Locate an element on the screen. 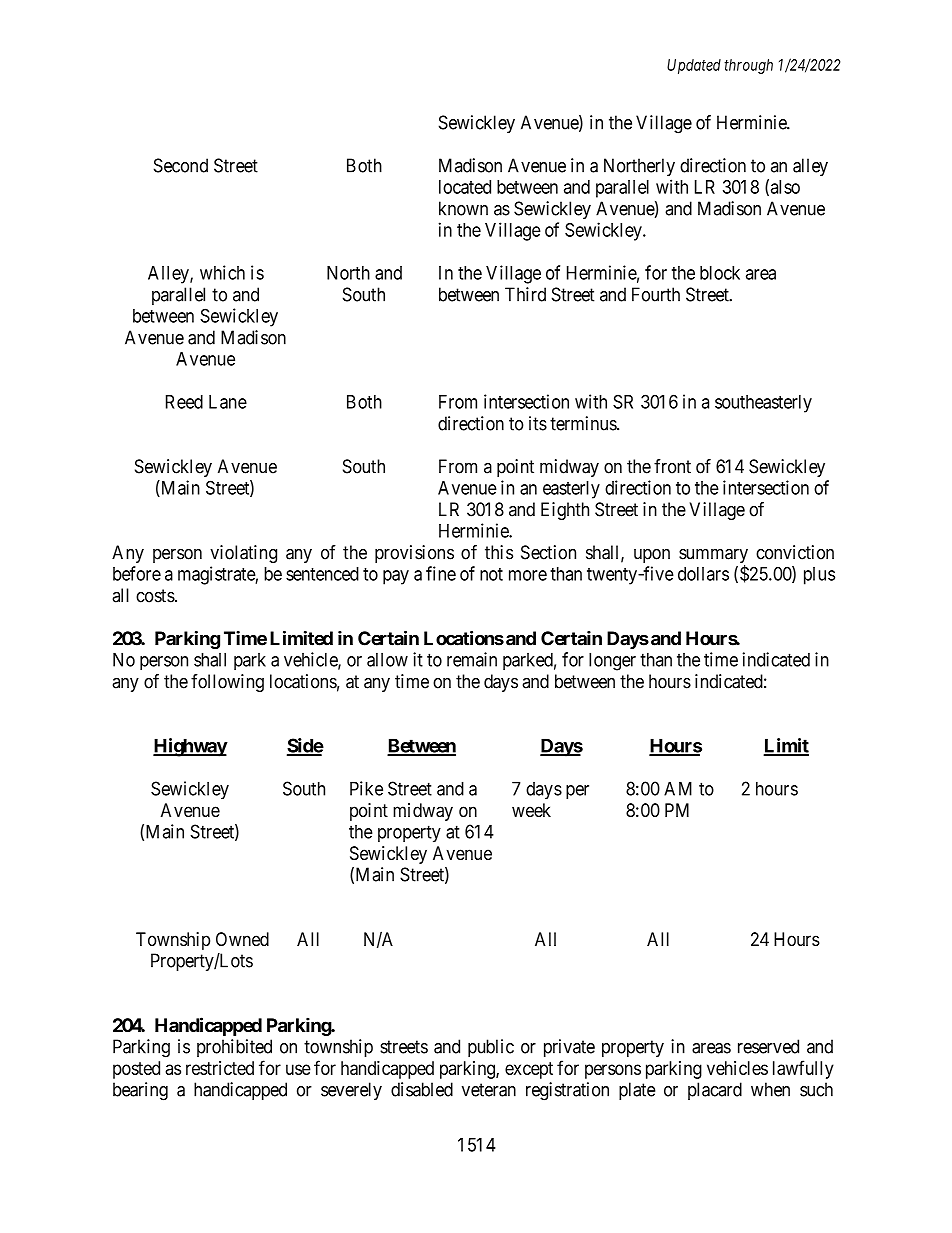 The width and height of the screenshot is (952, 1233). longer is located at coordinates (612, 661).
